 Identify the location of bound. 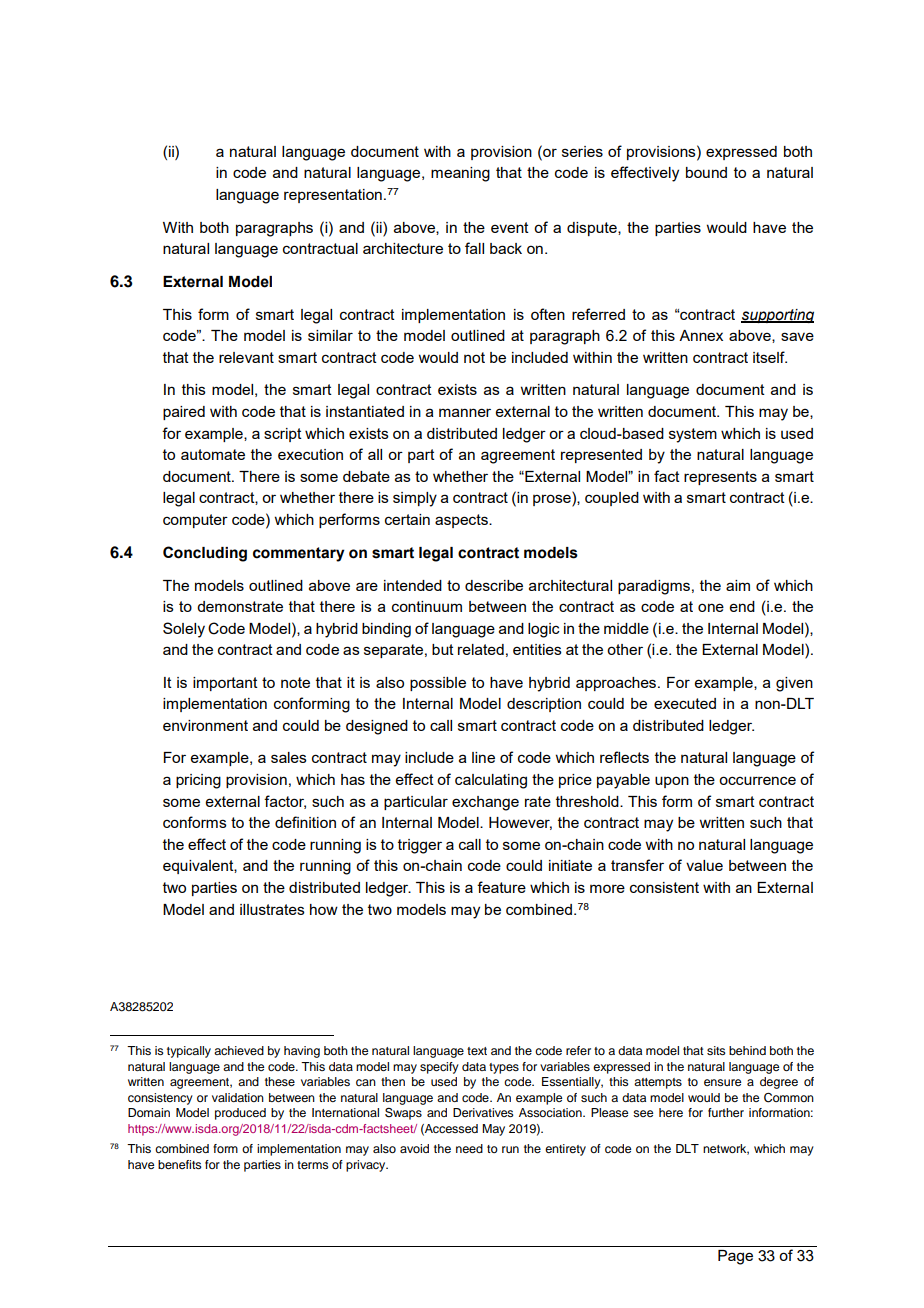
(706, 172).
